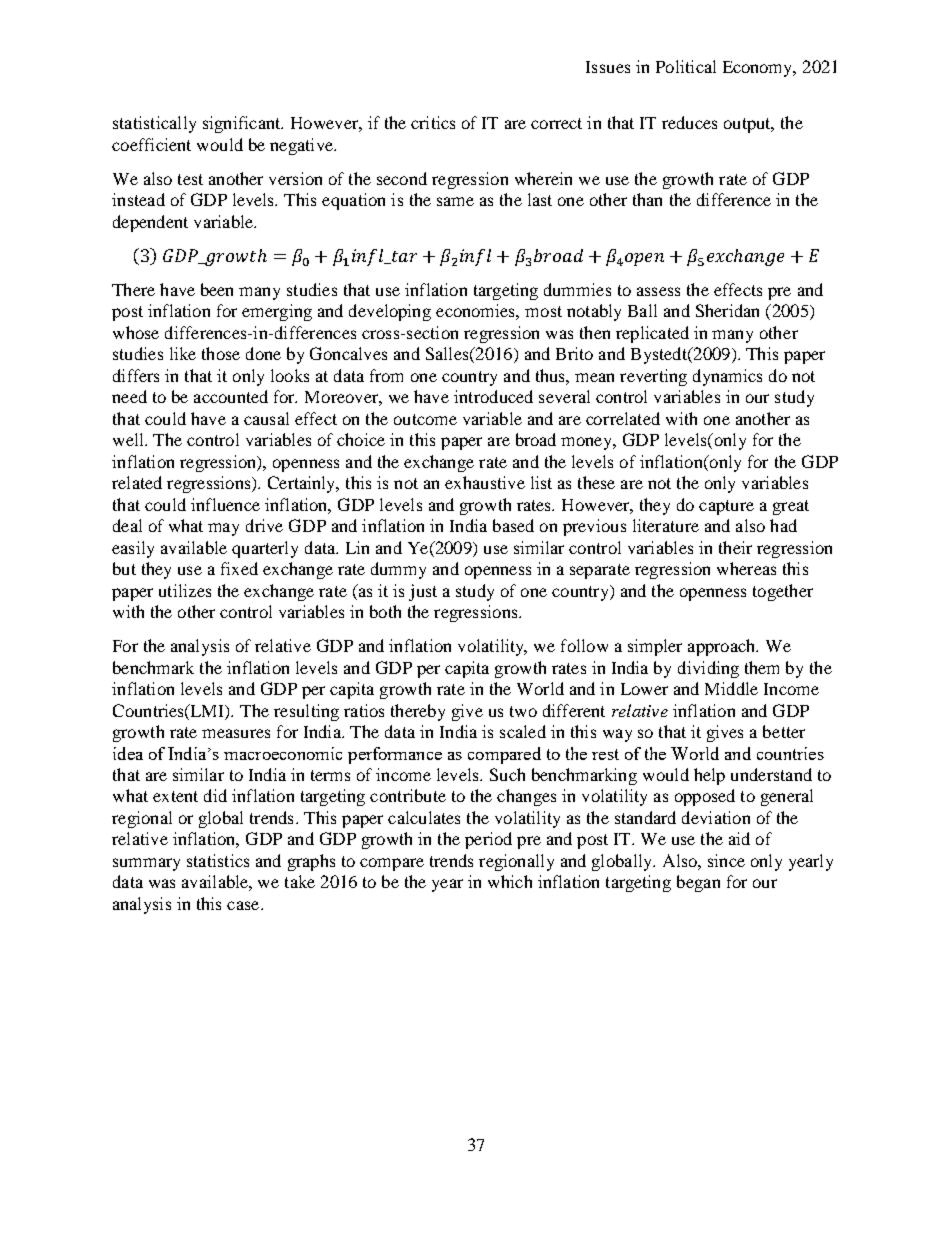  Describe the element at coordinates (686, 66) in the screenshot. I see `Political` at that location.
